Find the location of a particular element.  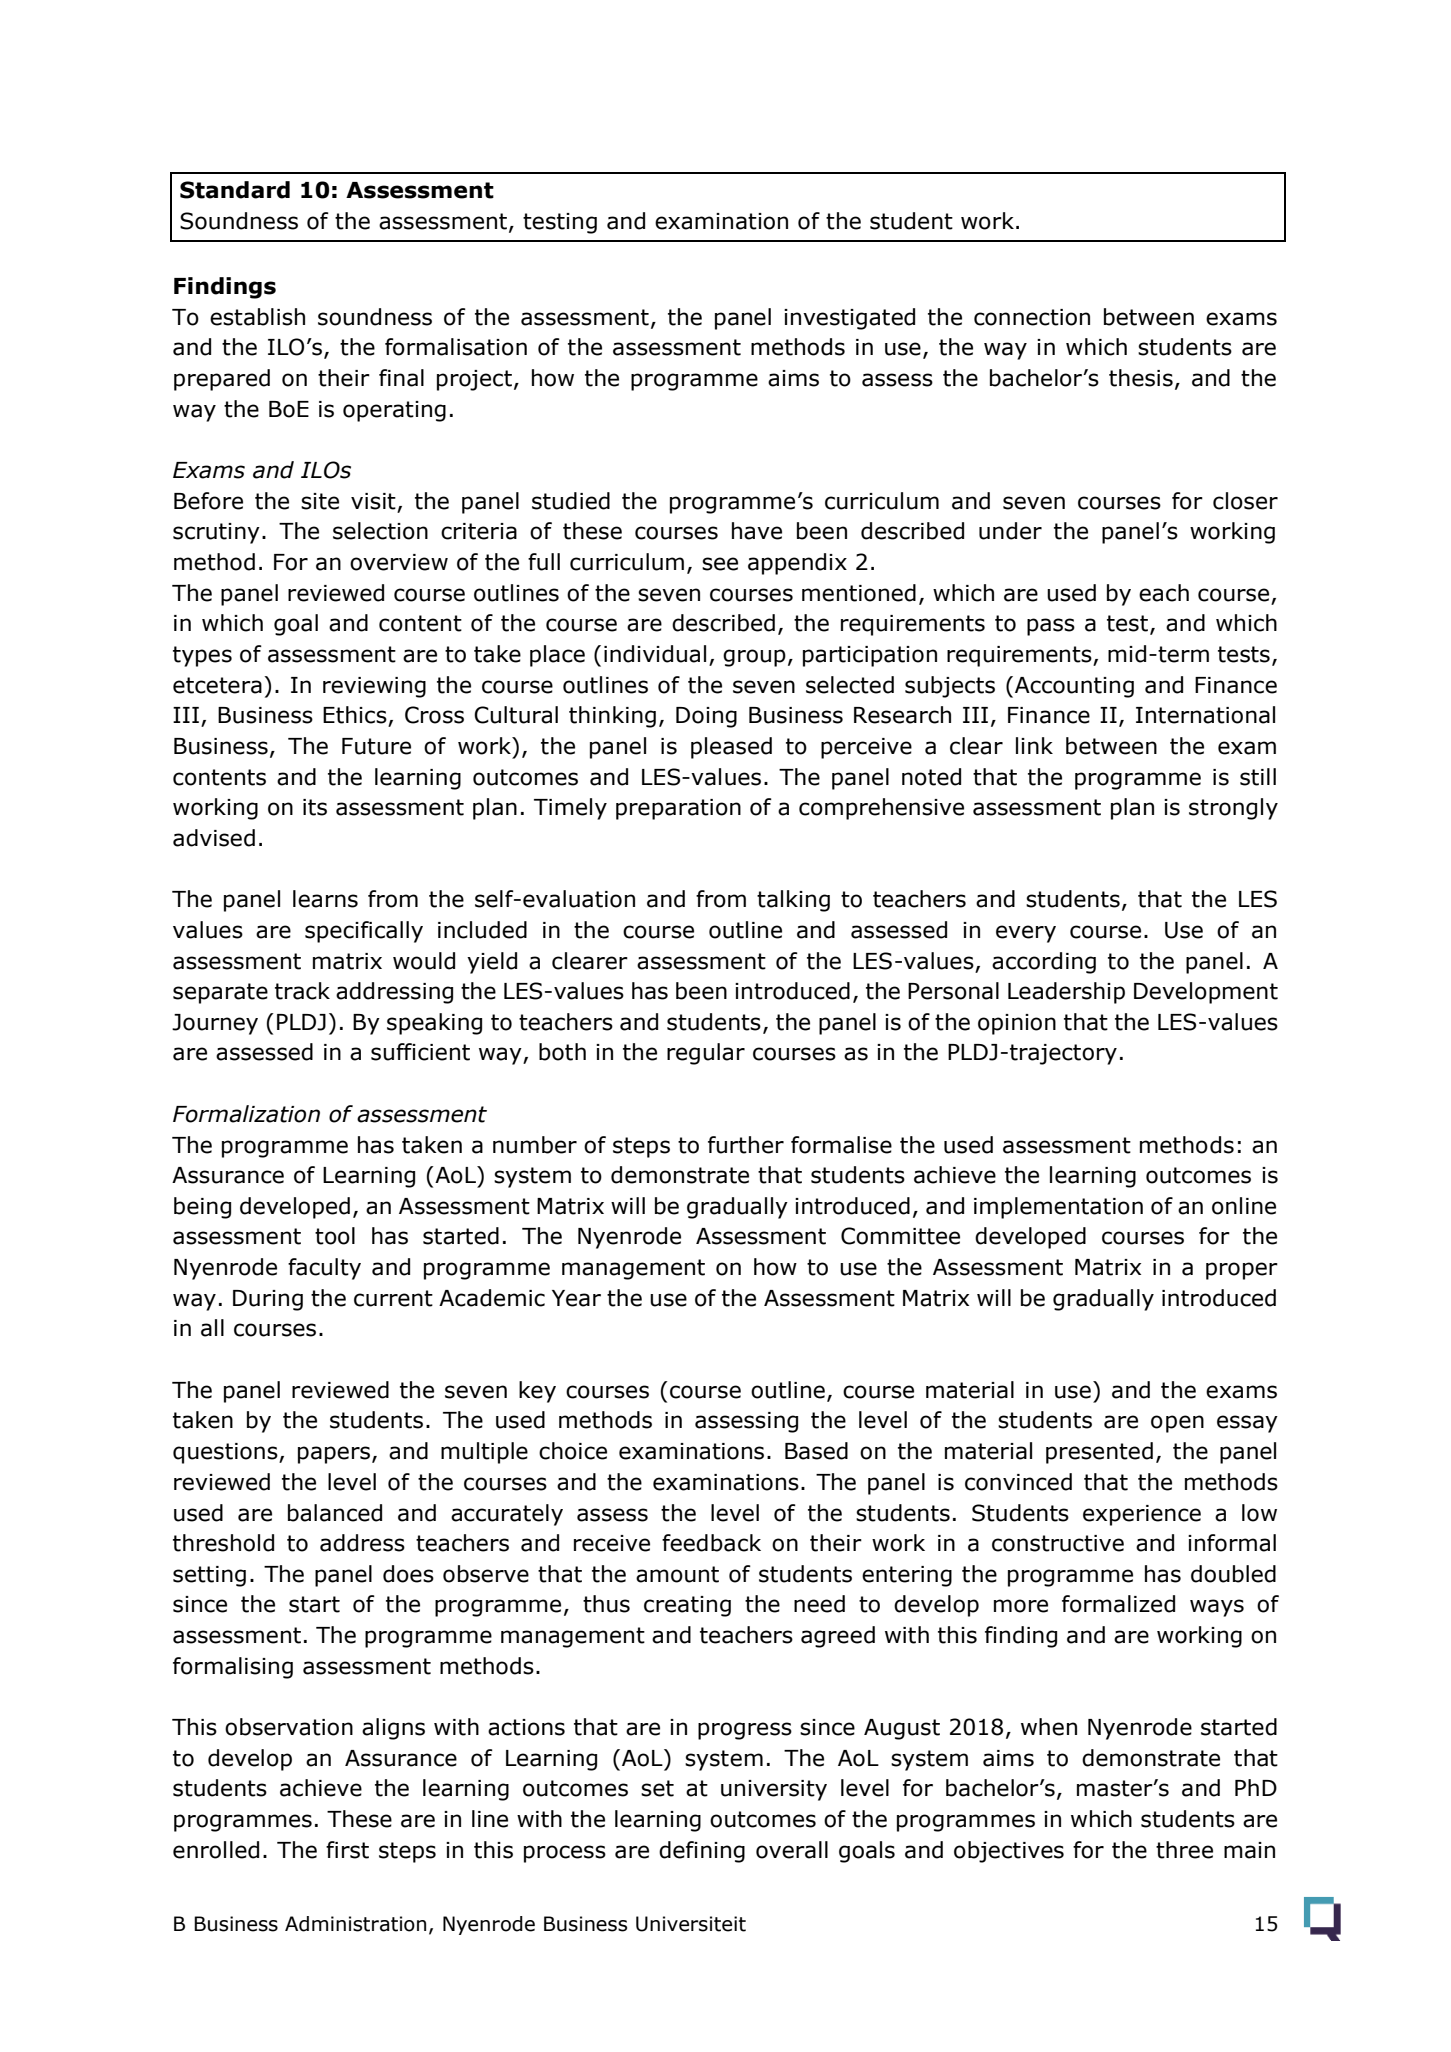

defining is located at coordinates (702, 1852).
